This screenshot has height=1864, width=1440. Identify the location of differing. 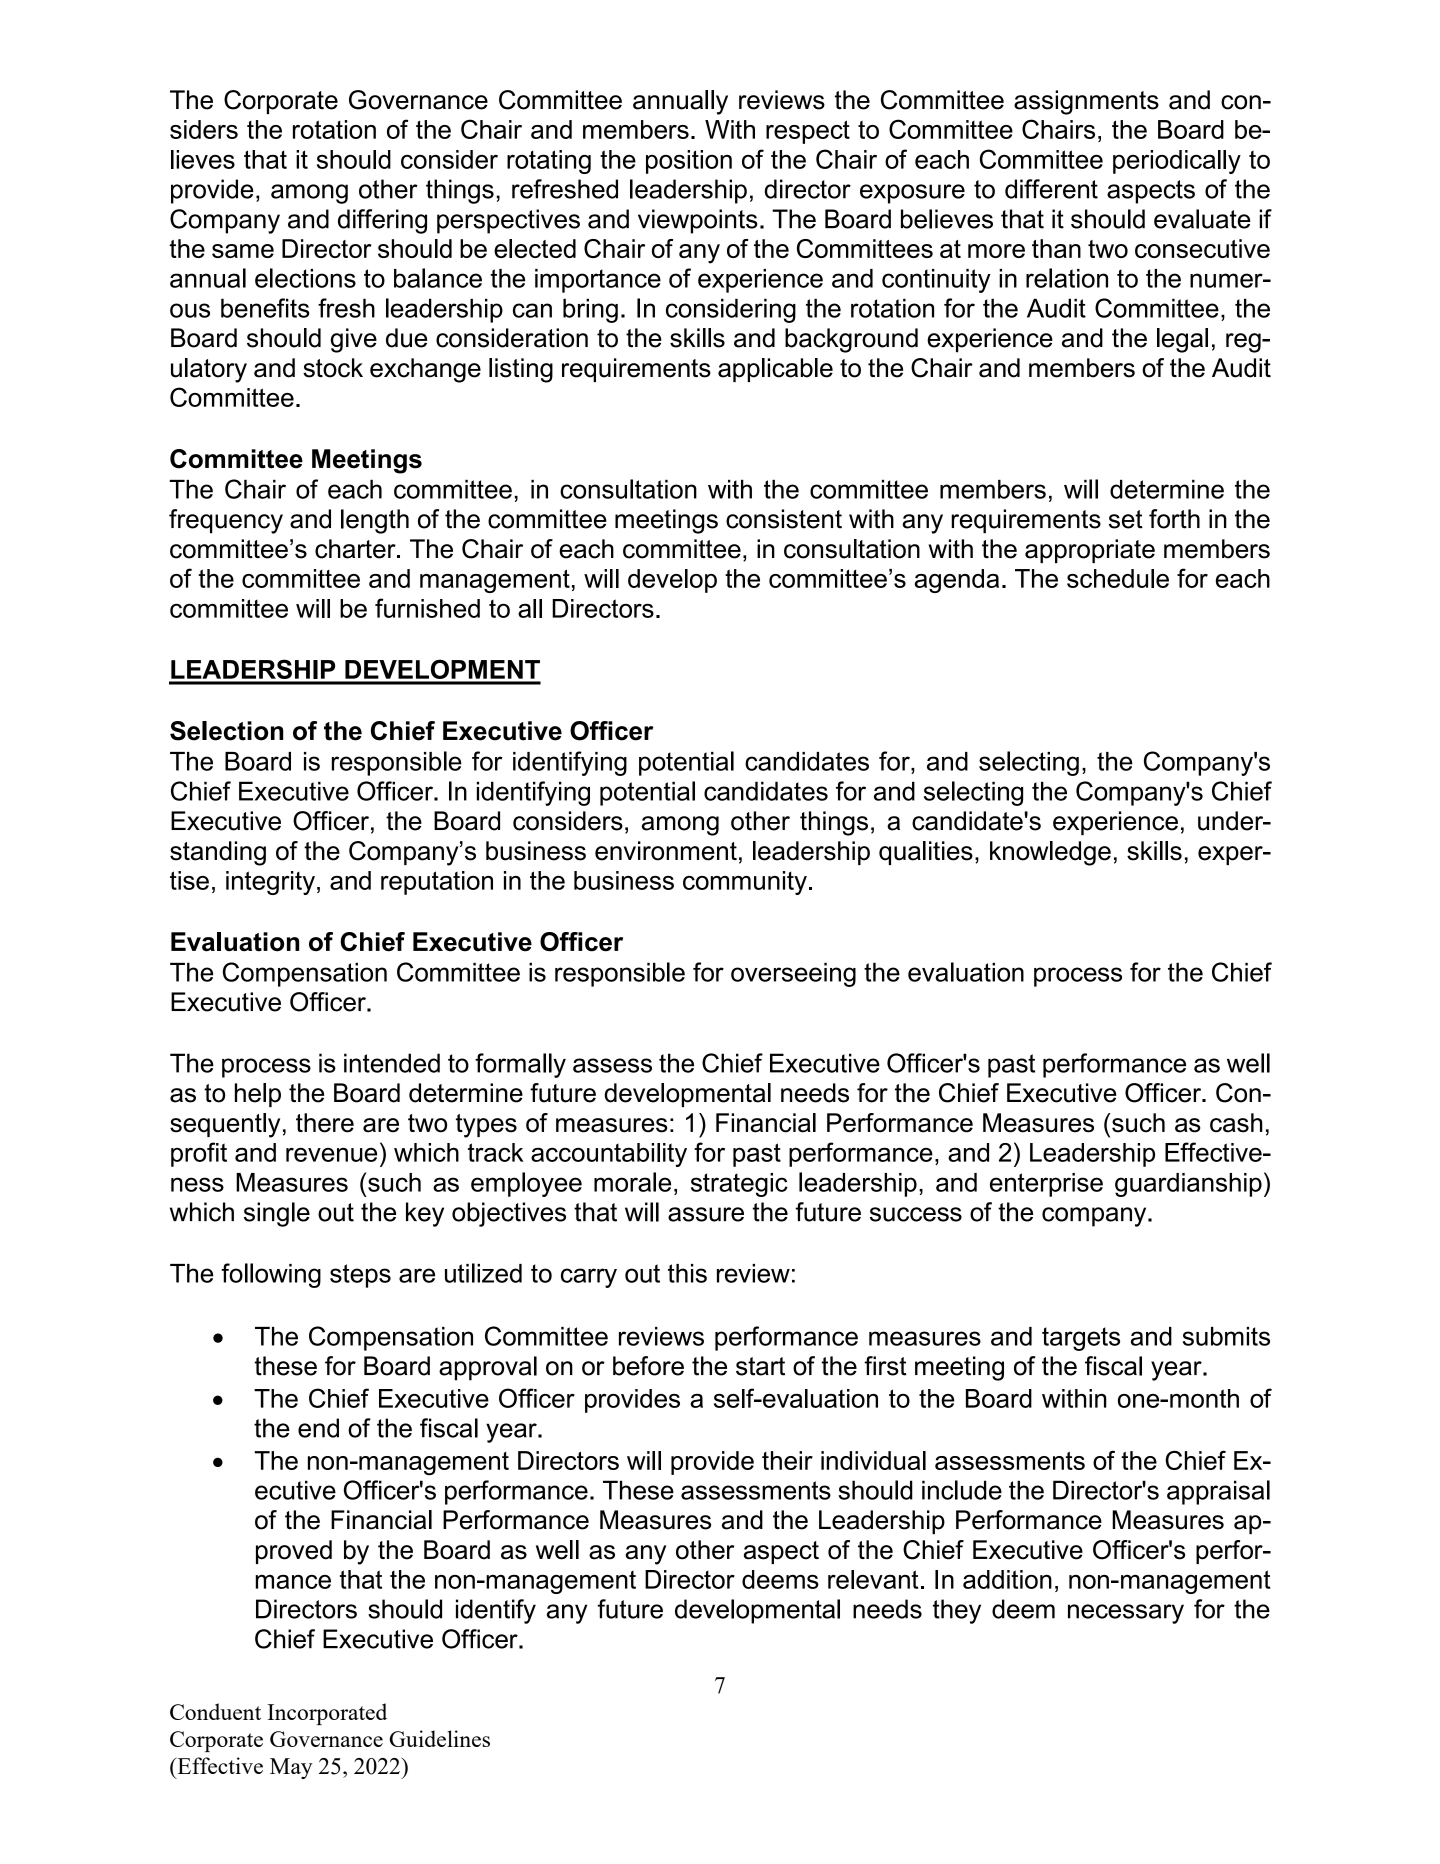
(382, 221).
